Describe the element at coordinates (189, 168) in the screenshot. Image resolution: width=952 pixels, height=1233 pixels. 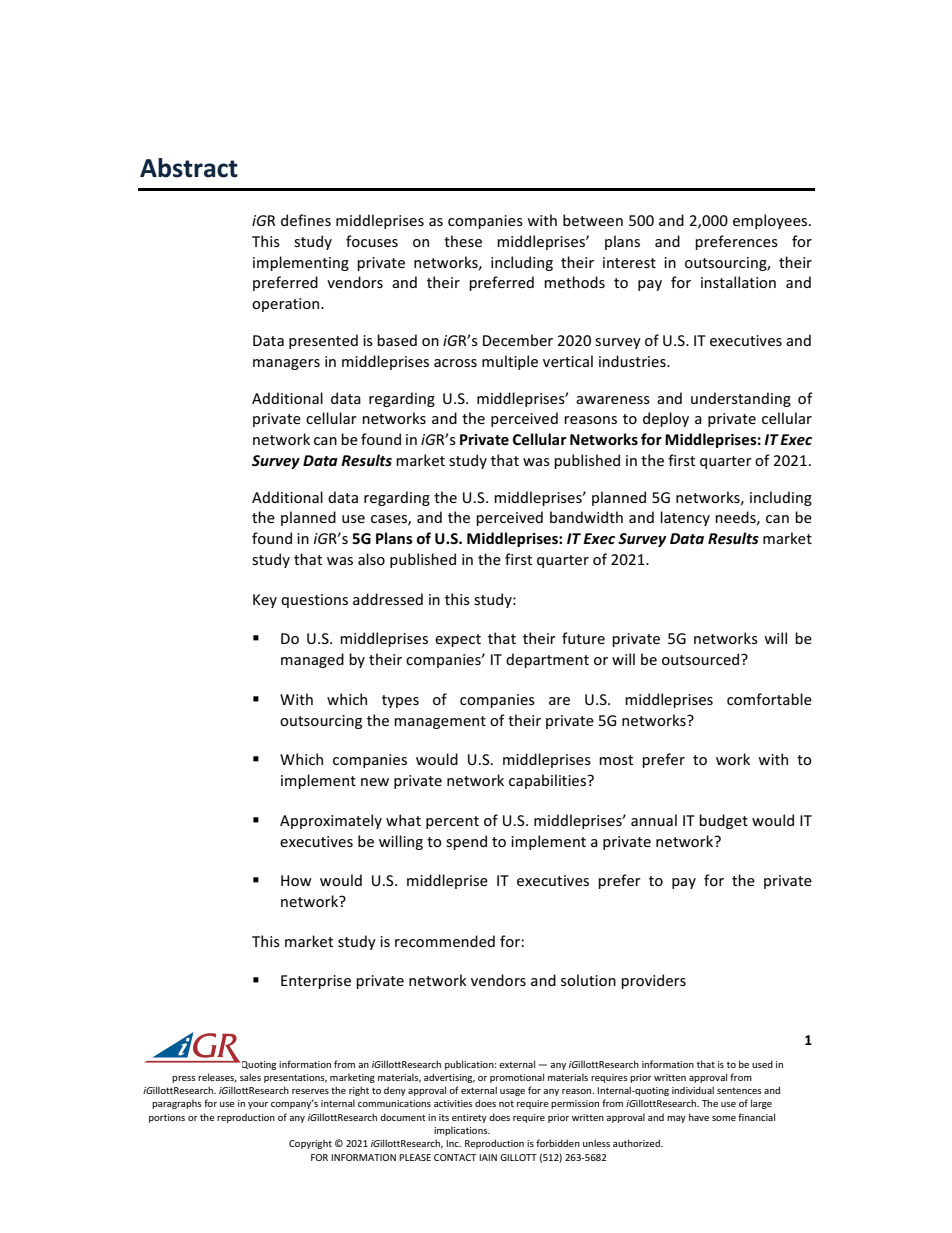
I see `Abstract` at that location.
